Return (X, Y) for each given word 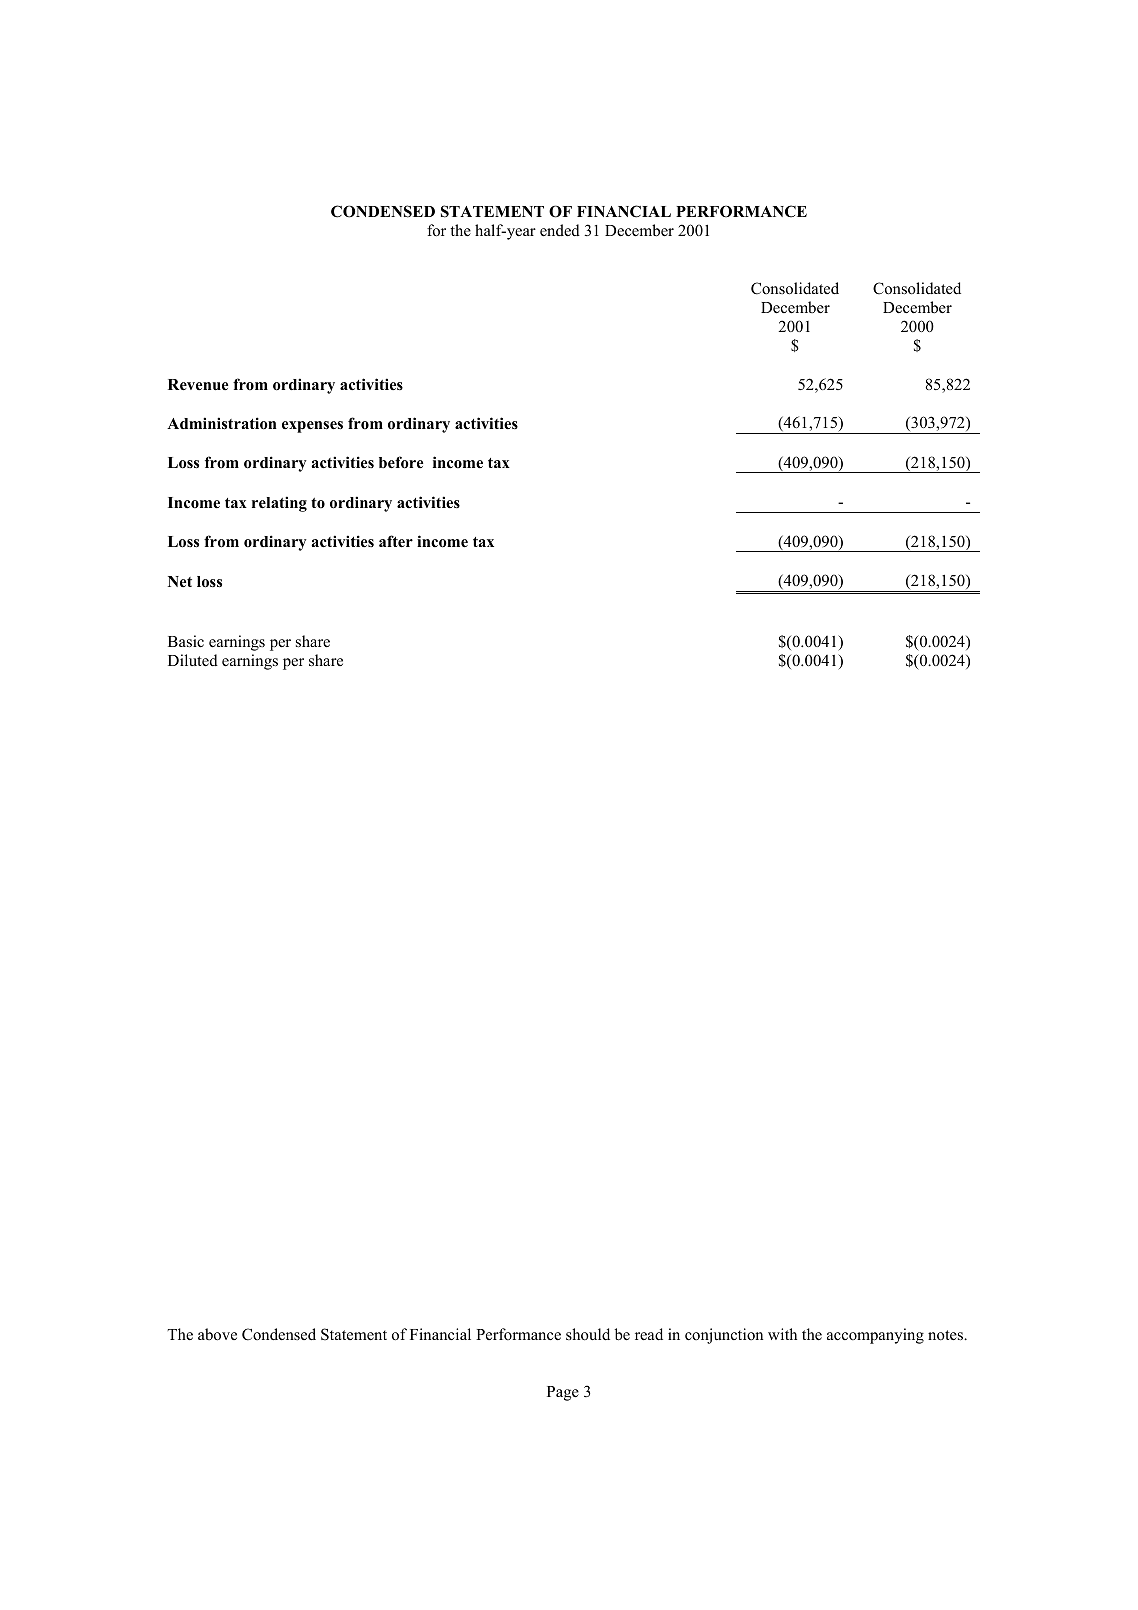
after (396, 541)
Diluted (193, 660)
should (588, 1334)
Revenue (198, 385)
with (782, 1334)
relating (279, 504)
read (649, 1334)
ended (560, 230)
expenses (312, 427)
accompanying (875, 1336)
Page (563, 1393)
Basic (186, 641)
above (217, 1334)
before (401, 462)
